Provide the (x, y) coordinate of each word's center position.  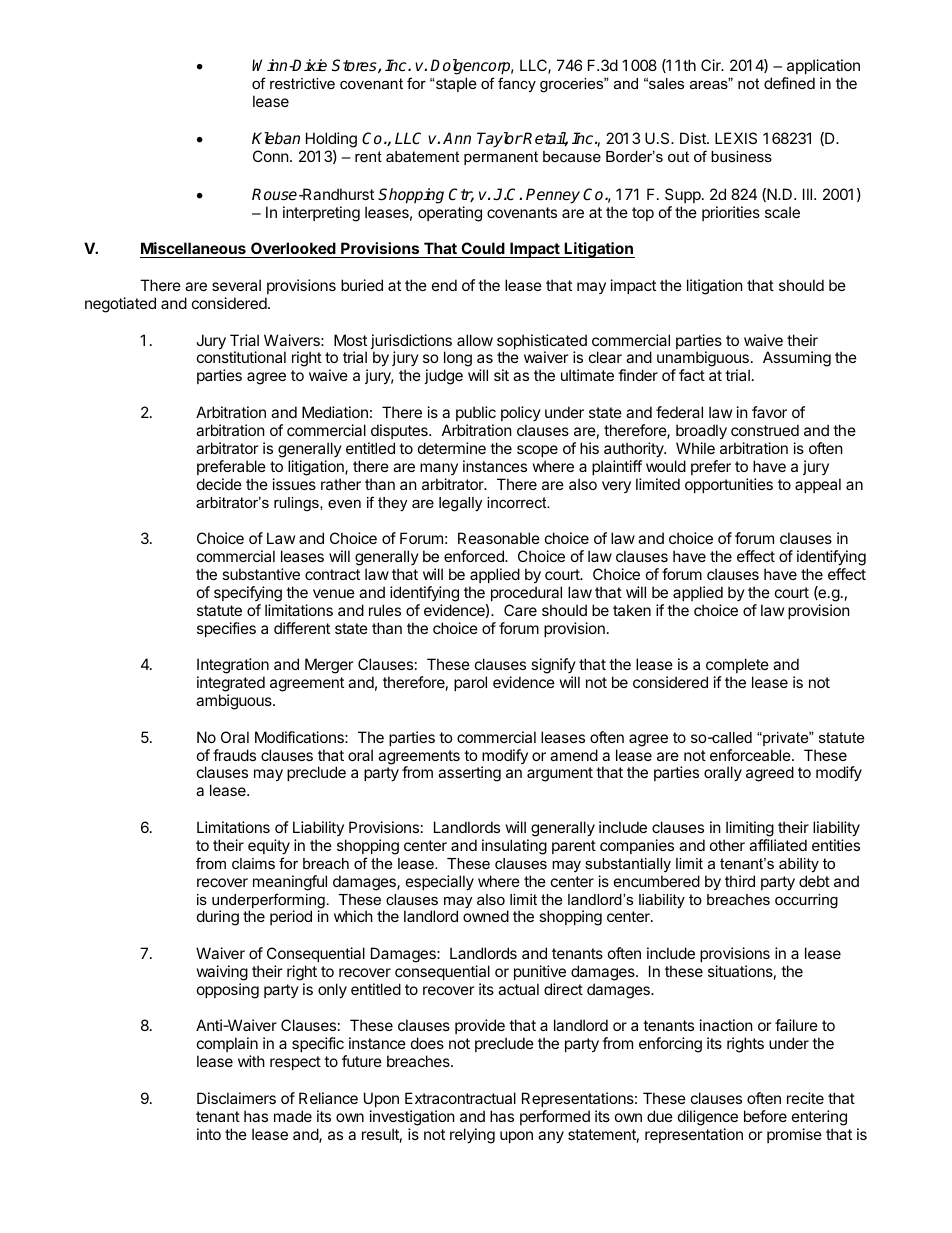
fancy (517, 85)
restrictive (302, 83)
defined (789, 83)
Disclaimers (236, 1098)
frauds (234, 755)
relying (472, 1136)
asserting (469, 774)
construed (765, 430)
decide (219, 484)
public (476, 413)
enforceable (751, 755)
